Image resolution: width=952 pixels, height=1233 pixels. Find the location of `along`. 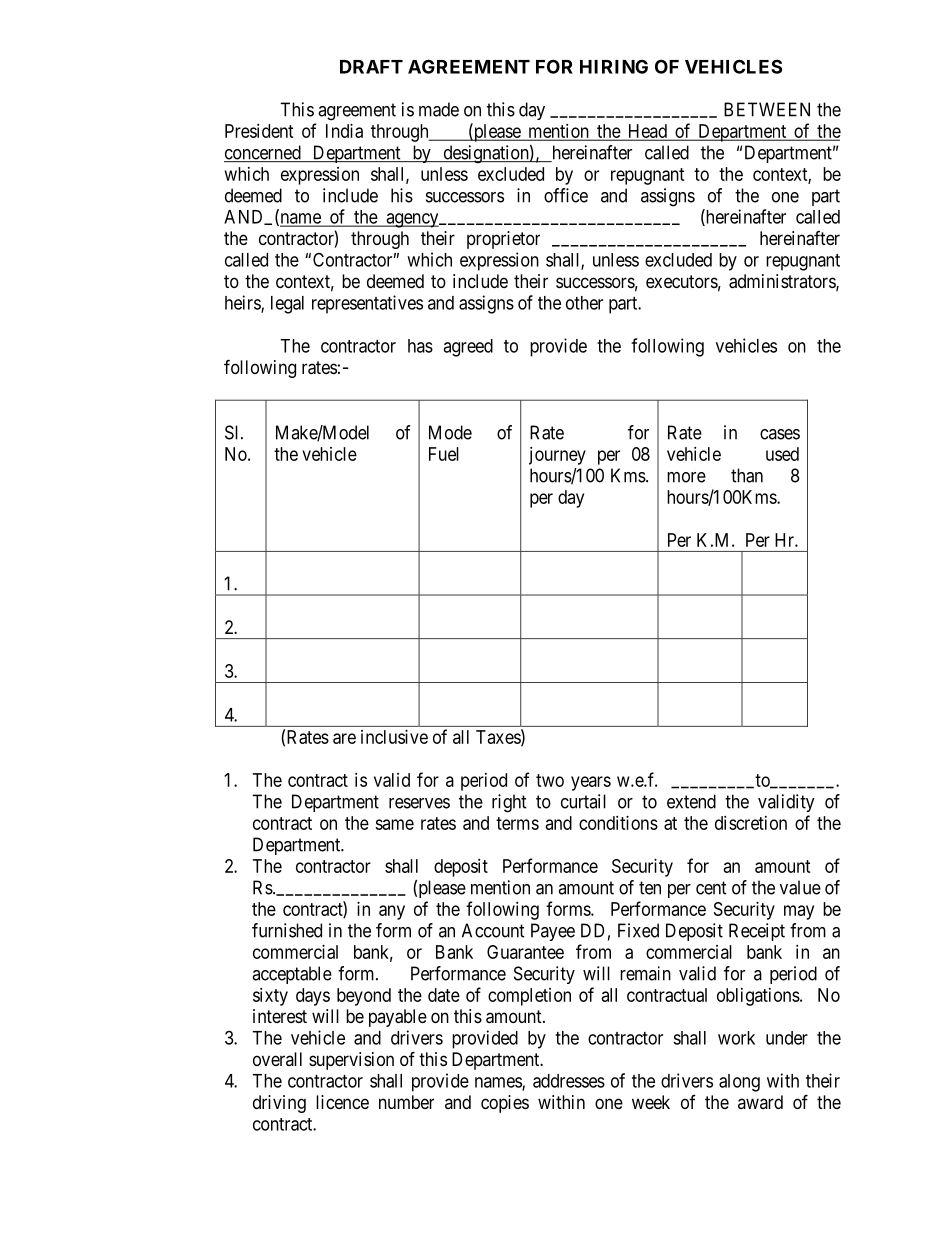

along is located at coordinates (739, 1083).
